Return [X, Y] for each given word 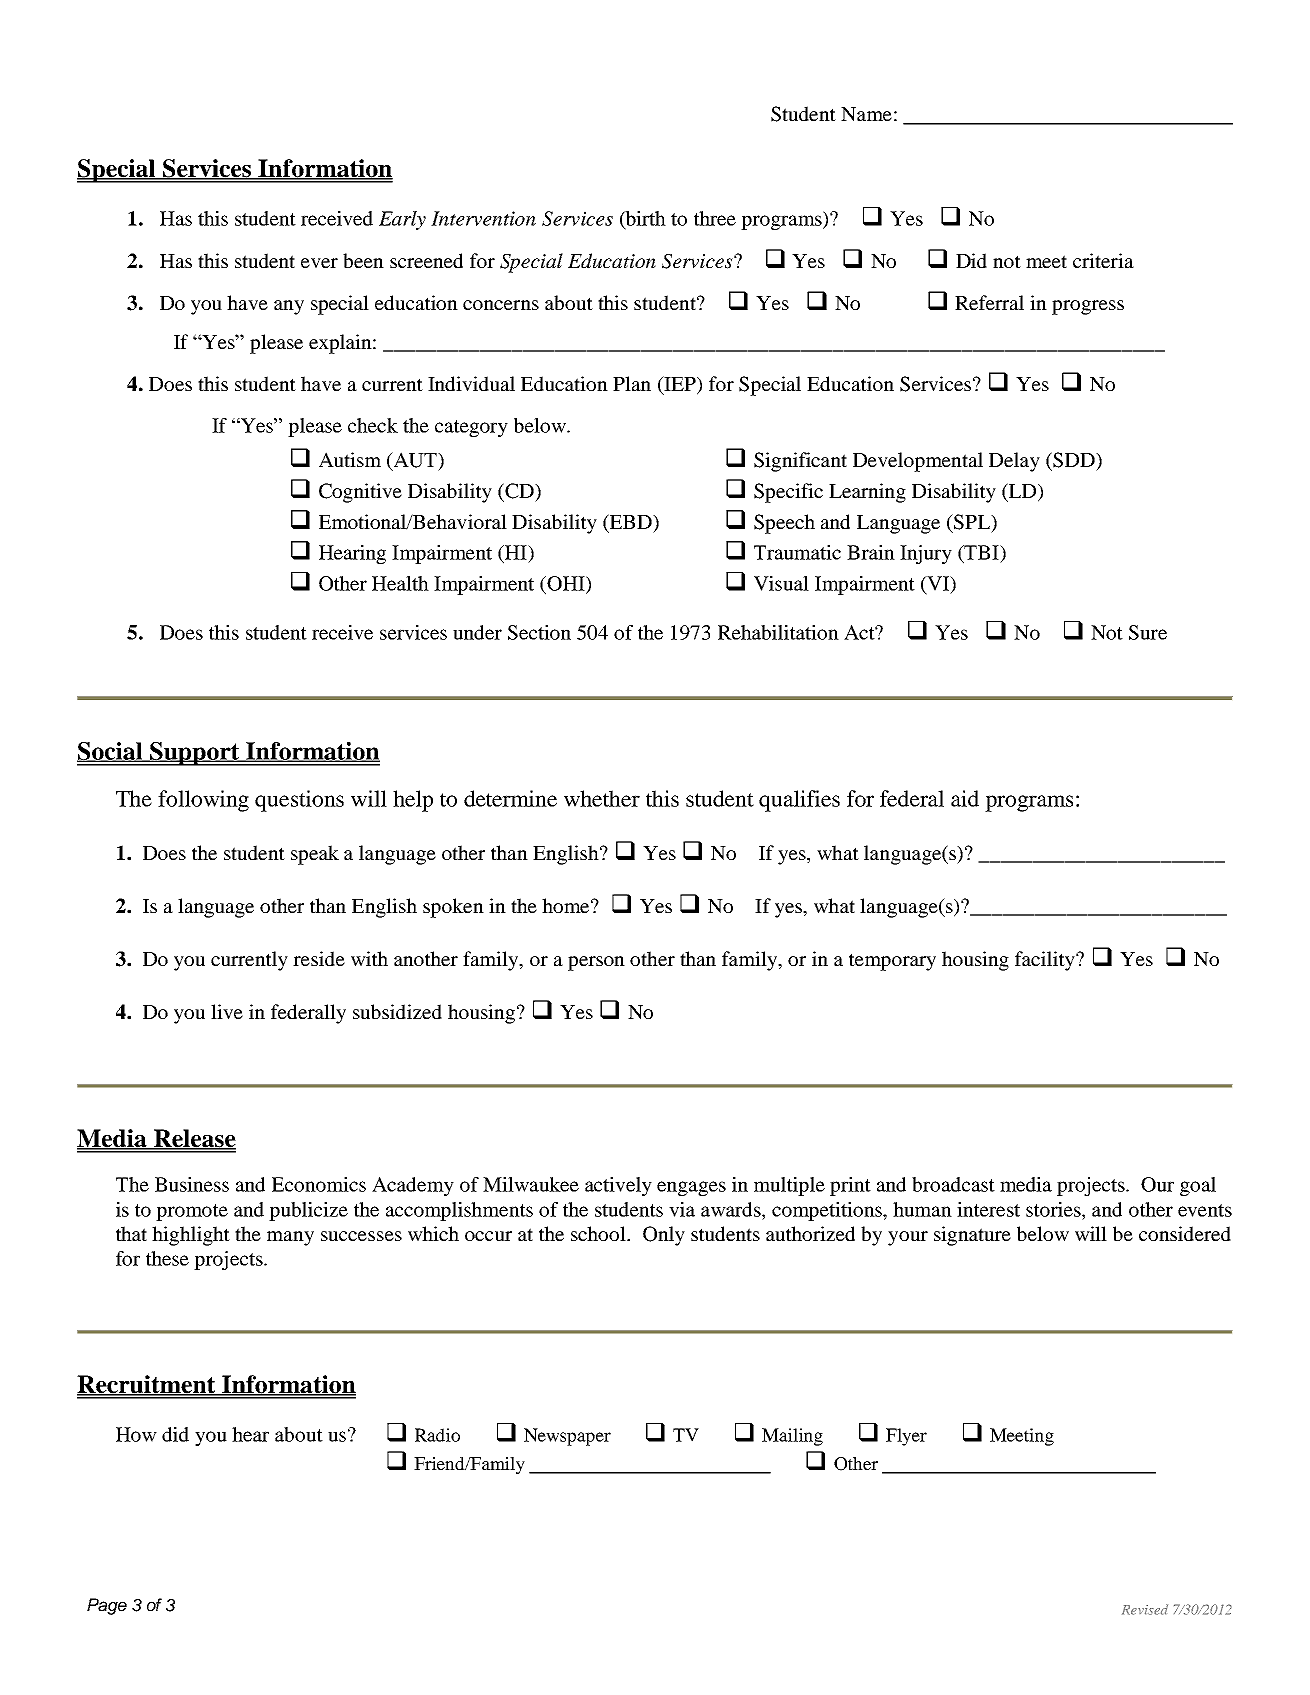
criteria [1103, 260]
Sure [1148, 632]
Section [539, 632]
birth [645, 219]
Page [107, 1606]
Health [400, 583]
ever [319, 263]
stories [1054, 1209]
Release [194, 1139]
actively [618, 1186]
